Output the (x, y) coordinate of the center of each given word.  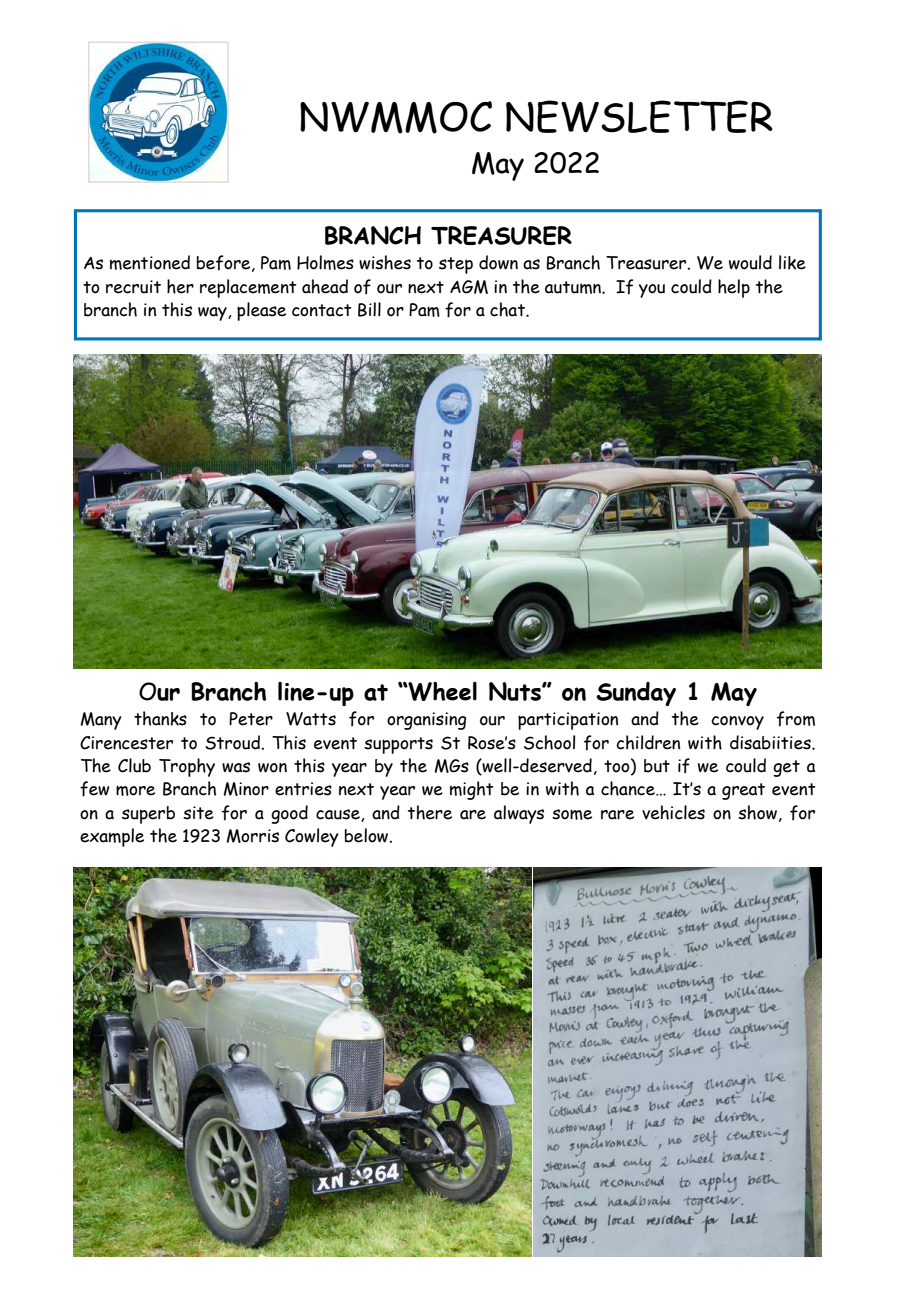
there (430, 812)
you (652, 291)
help (734, 288)
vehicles (673, 812)
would (750, 262)
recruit (133, 287)
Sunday (636, 694)
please (261, 311)
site (198, 813)
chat (508, 309)
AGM (469, 287)
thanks (160, 718)
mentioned (150, 262)
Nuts (516, 691)
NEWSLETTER (639, 116)
